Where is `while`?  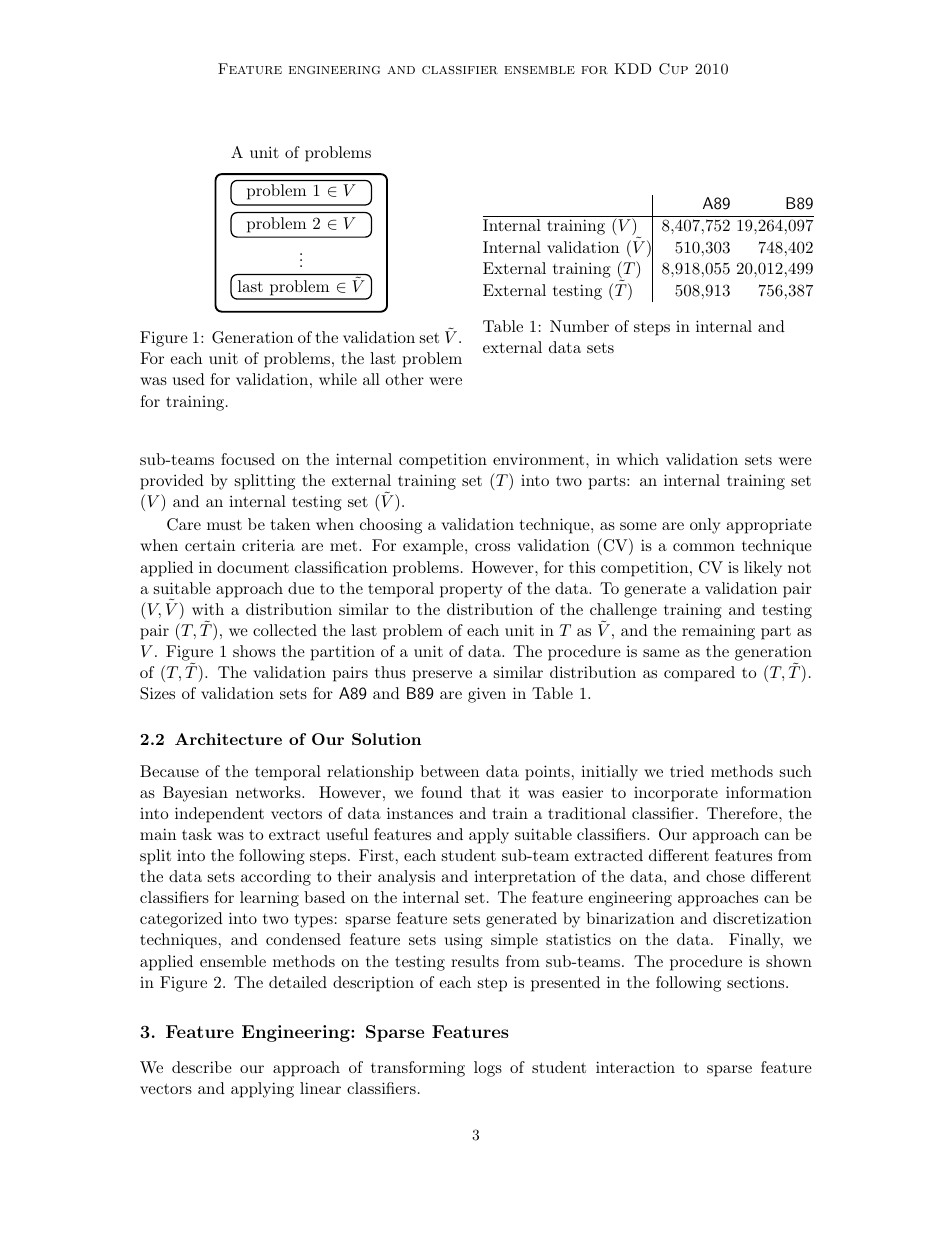 while is located at coordinates (338, 379).
